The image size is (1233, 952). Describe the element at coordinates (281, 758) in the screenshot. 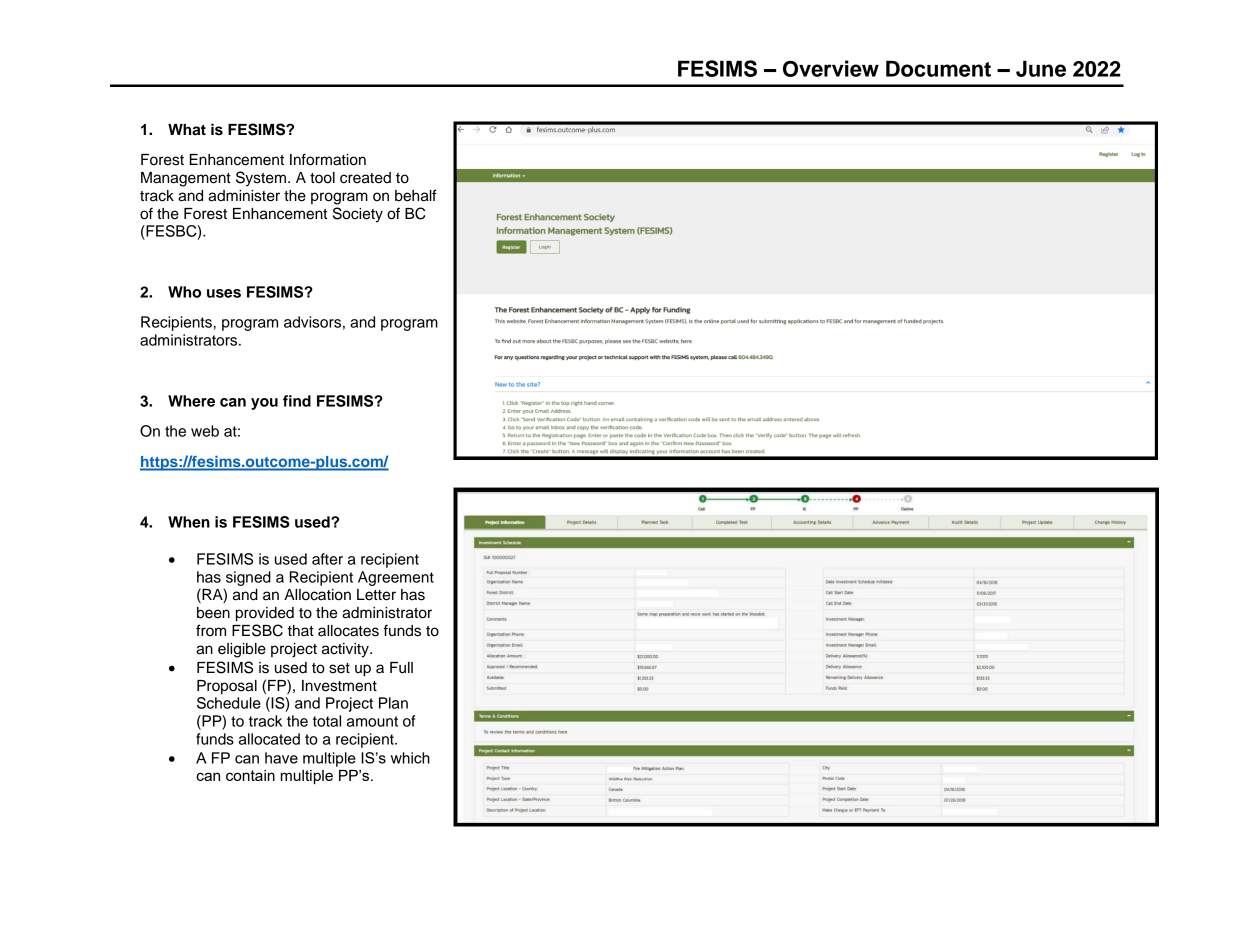

I see `have` at that location.
